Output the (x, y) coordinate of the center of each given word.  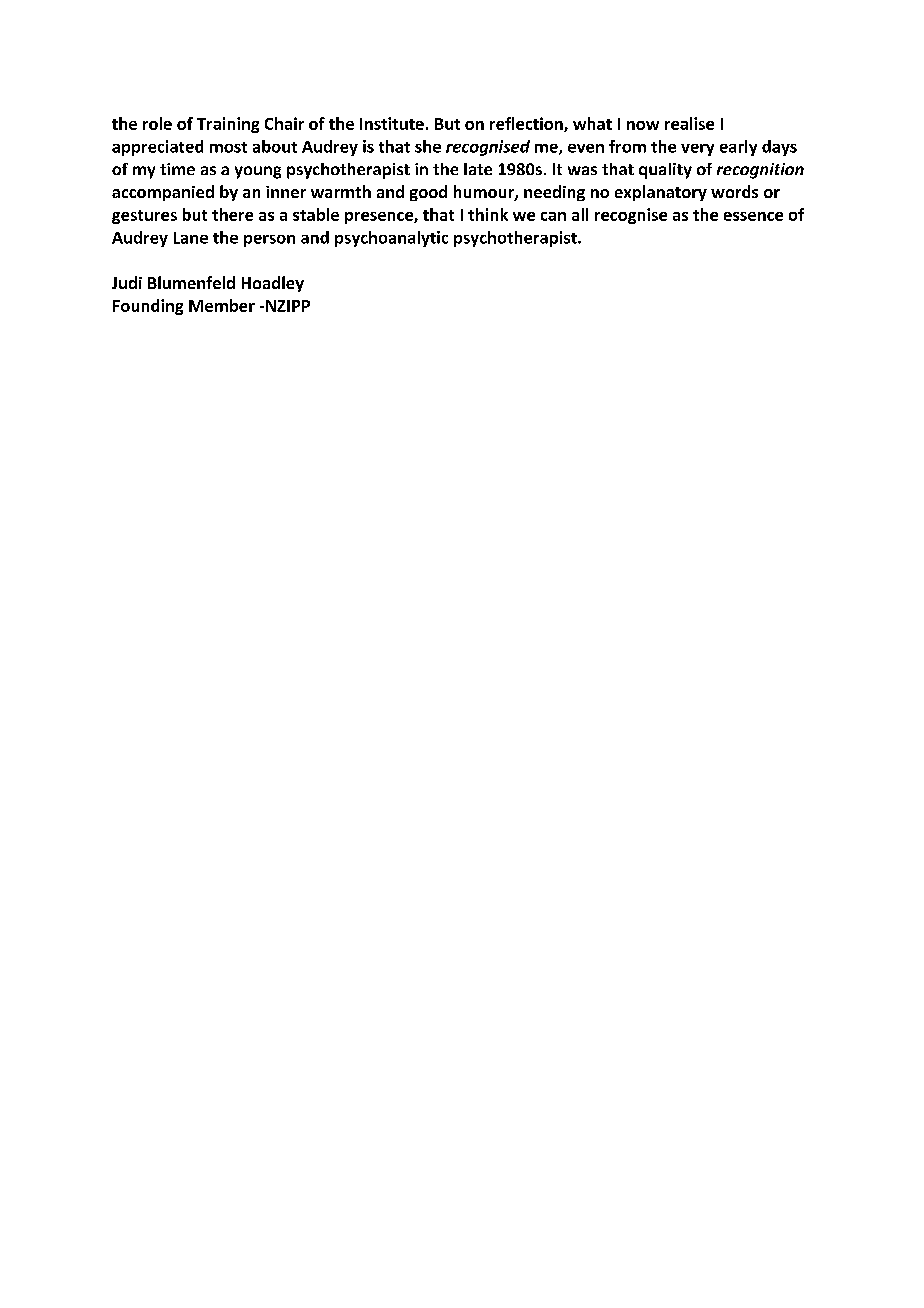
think (488, 214)
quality (665, 171)
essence (753, 216)
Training (228, 125)
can (553, 216)
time (177, 169)
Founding (148, 307)
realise (689, 123)
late (478, 169)
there (232, 214)
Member (222, 305)
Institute (392, 123)
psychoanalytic (391, 239)
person (269, 241)
